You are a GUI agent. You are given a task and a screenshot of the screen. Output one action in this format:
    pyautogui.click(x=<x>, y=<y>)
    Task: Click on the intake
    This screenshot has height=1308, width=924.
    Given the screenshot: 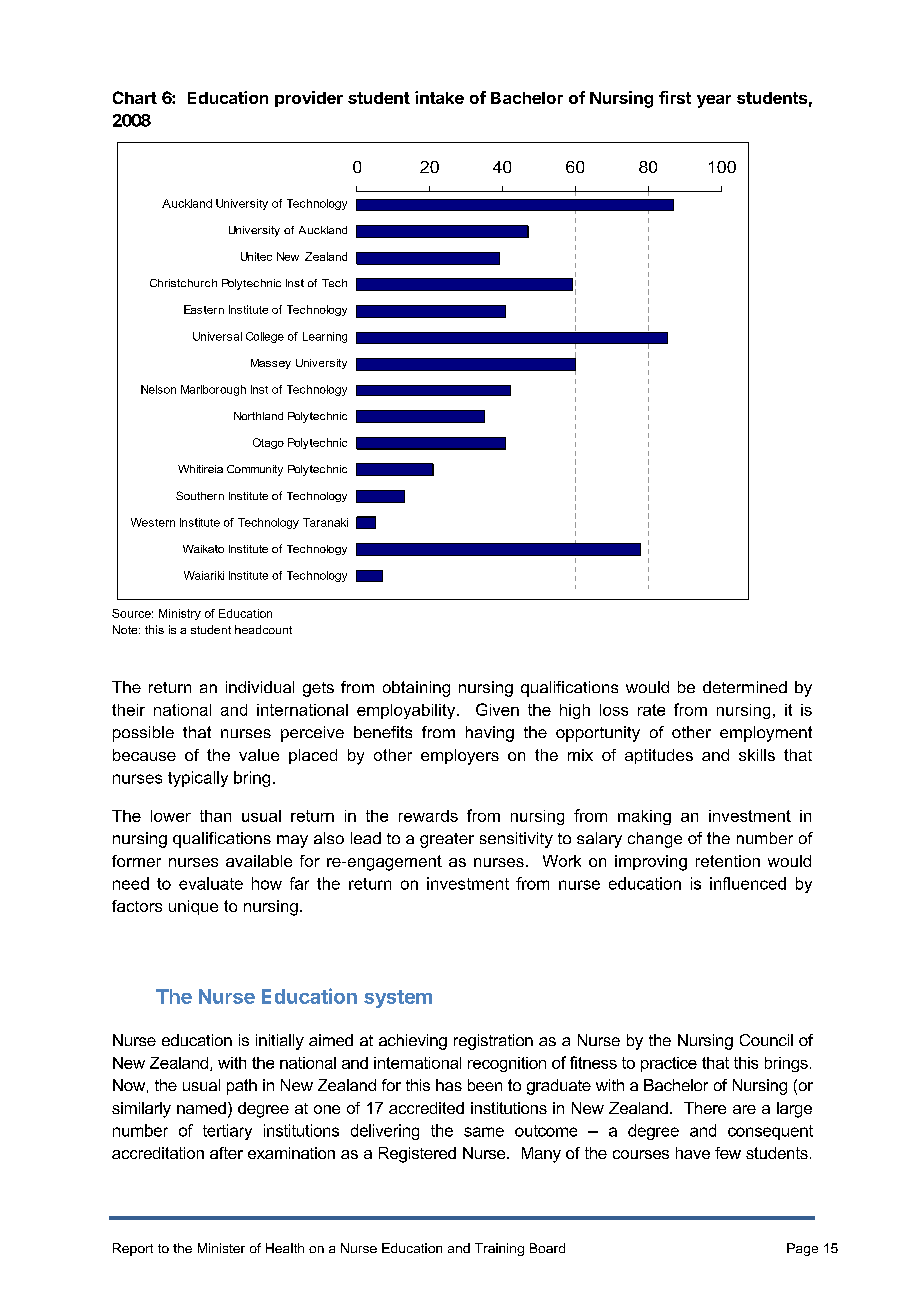 What is the action you would take?
    pyautogui.click(x=439, y=97)
